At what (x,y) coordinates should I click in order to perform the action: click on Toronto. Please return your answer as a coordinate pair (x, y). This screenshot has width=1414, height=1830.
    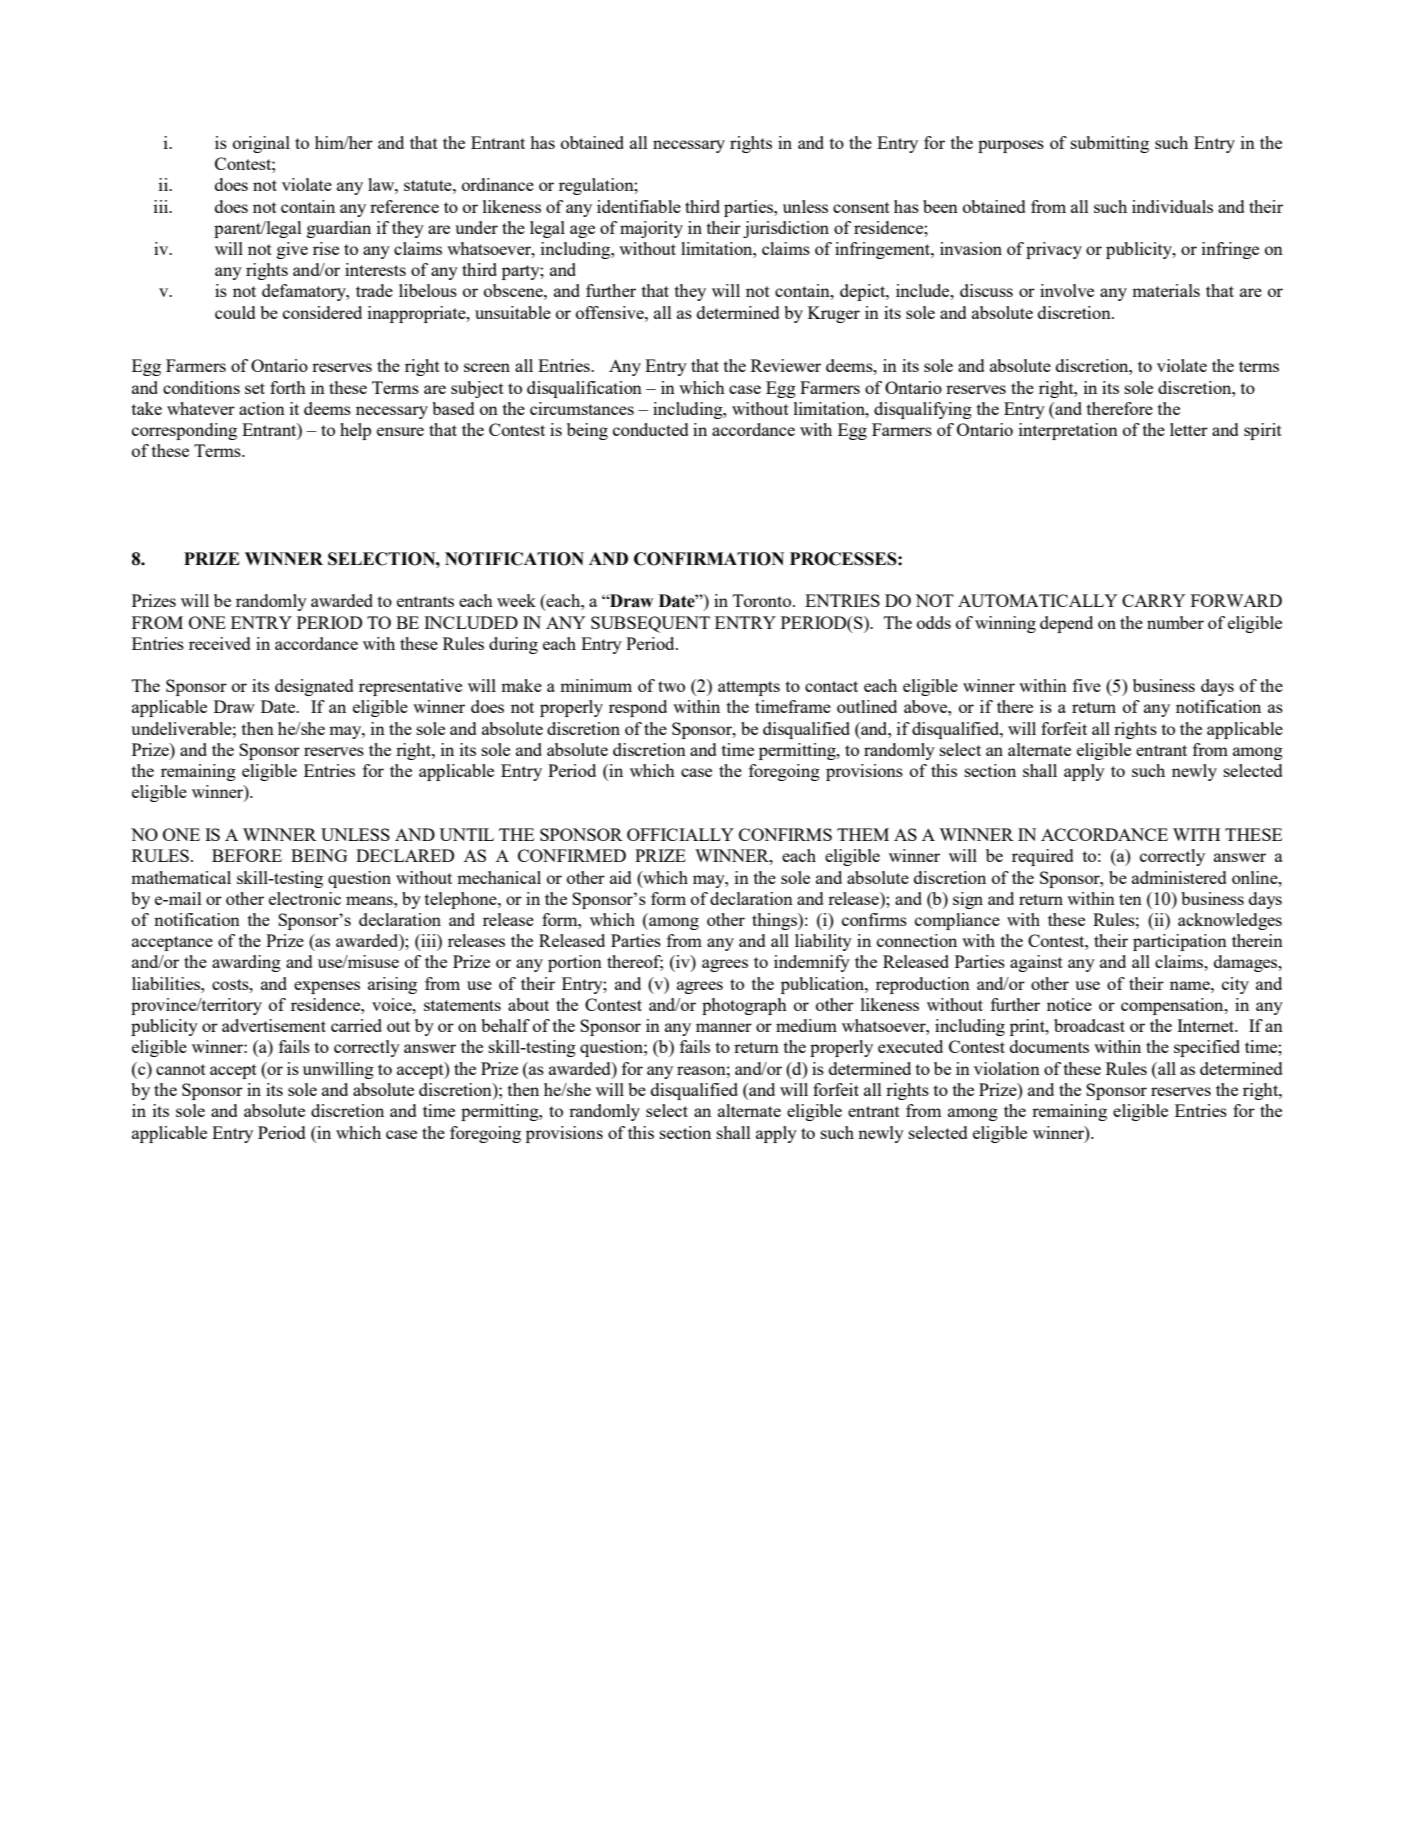
    Looking at the image, I should click on (763, 600).
